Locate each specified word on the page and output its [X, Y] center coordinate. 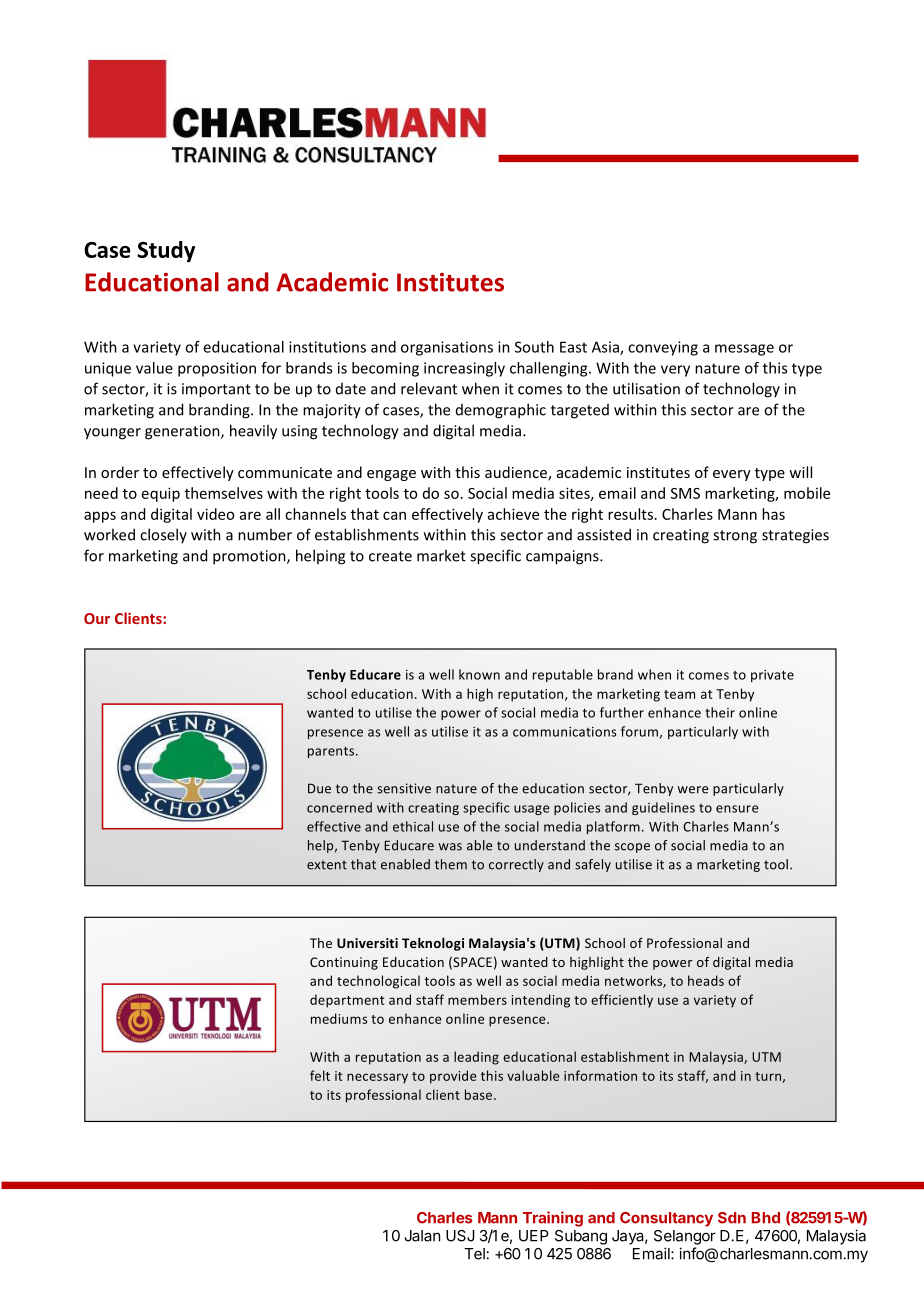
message [744, 350]
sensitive [404, 788]
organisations [447, 348]
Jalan [422, 1236]
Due [319, 788]
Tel [474, 1254]
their [720, 712]
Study [166, 251]
